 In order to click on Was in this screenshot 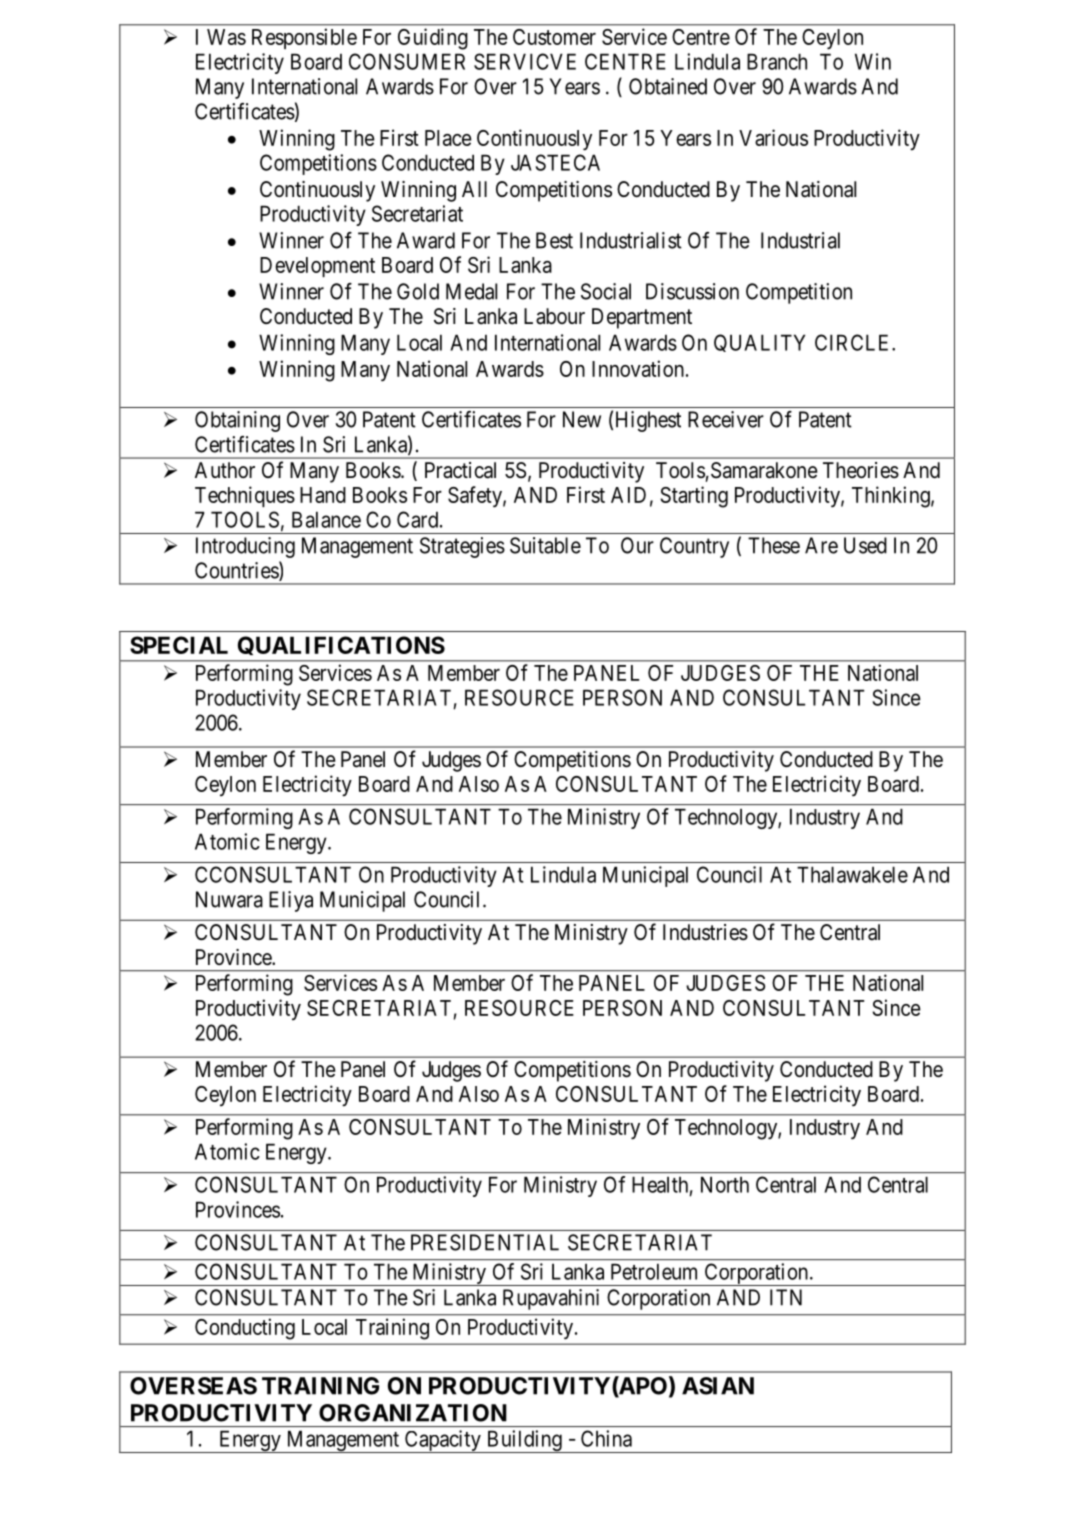, I will do `click(226, 37)`.
